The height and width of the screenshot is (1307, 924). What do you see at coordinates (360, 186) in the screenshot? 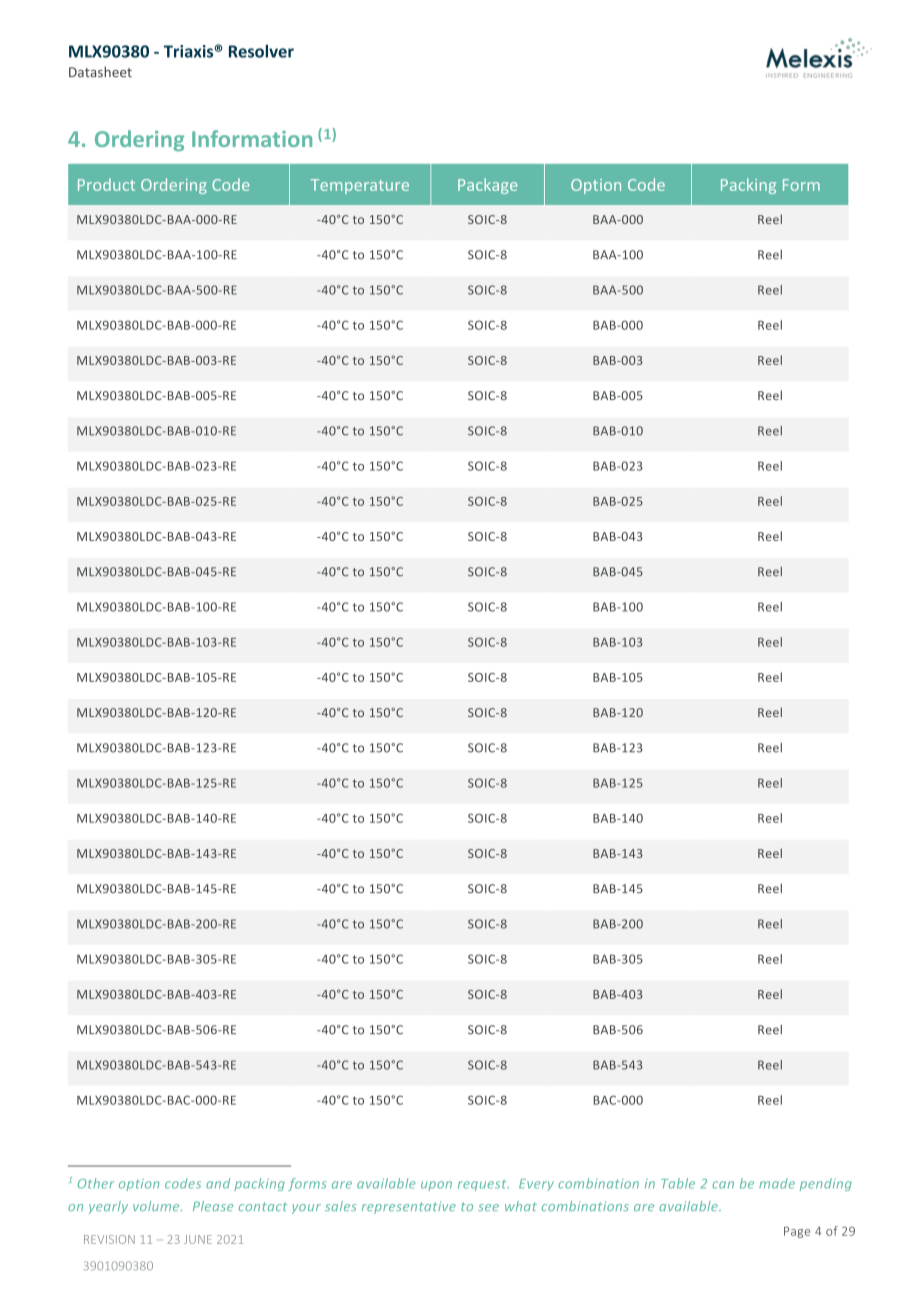
I see `Temperature` at bounding box center [360, 186].
